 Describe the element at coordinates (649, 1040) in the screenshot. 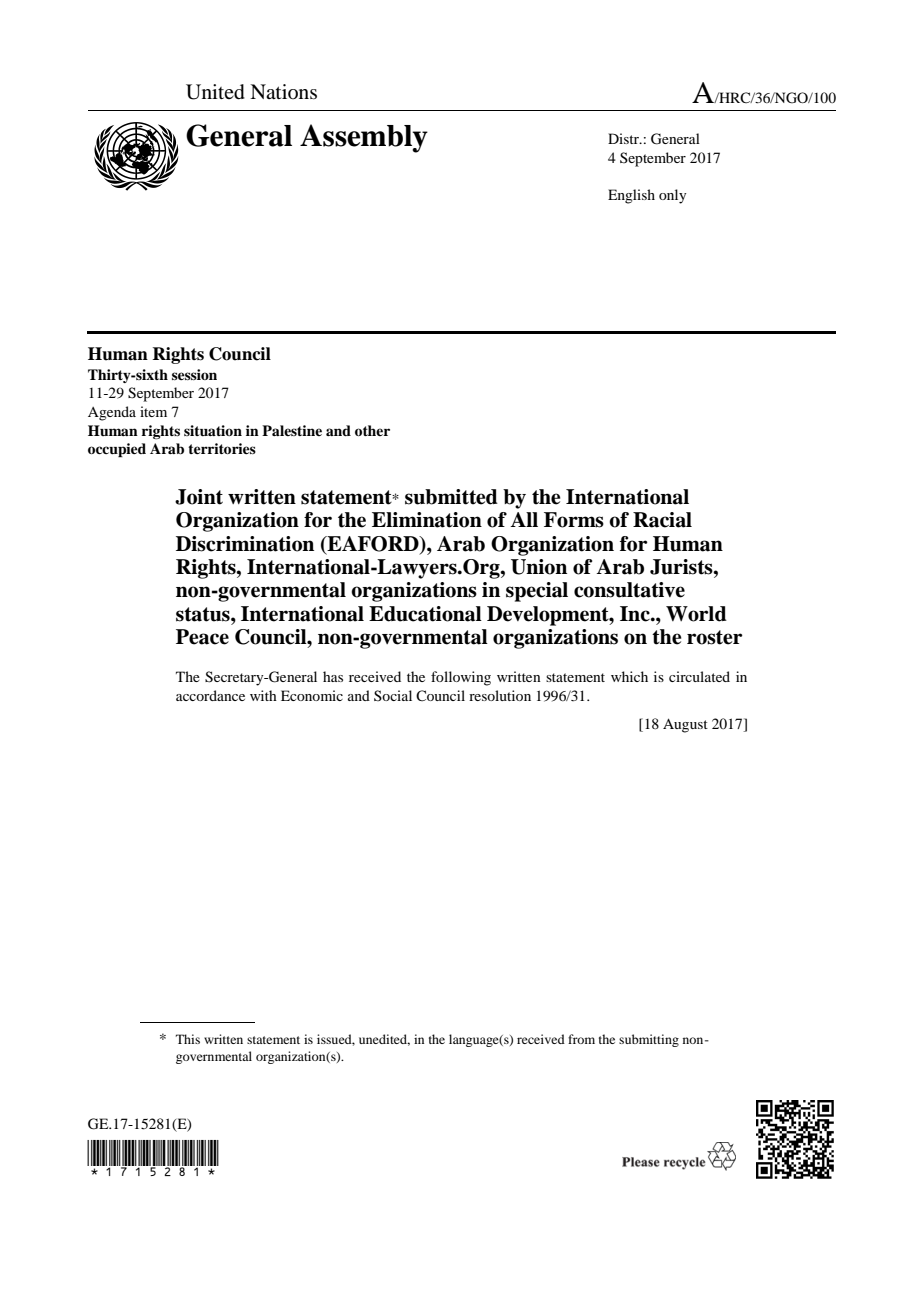

I see `submitting` at that location.
